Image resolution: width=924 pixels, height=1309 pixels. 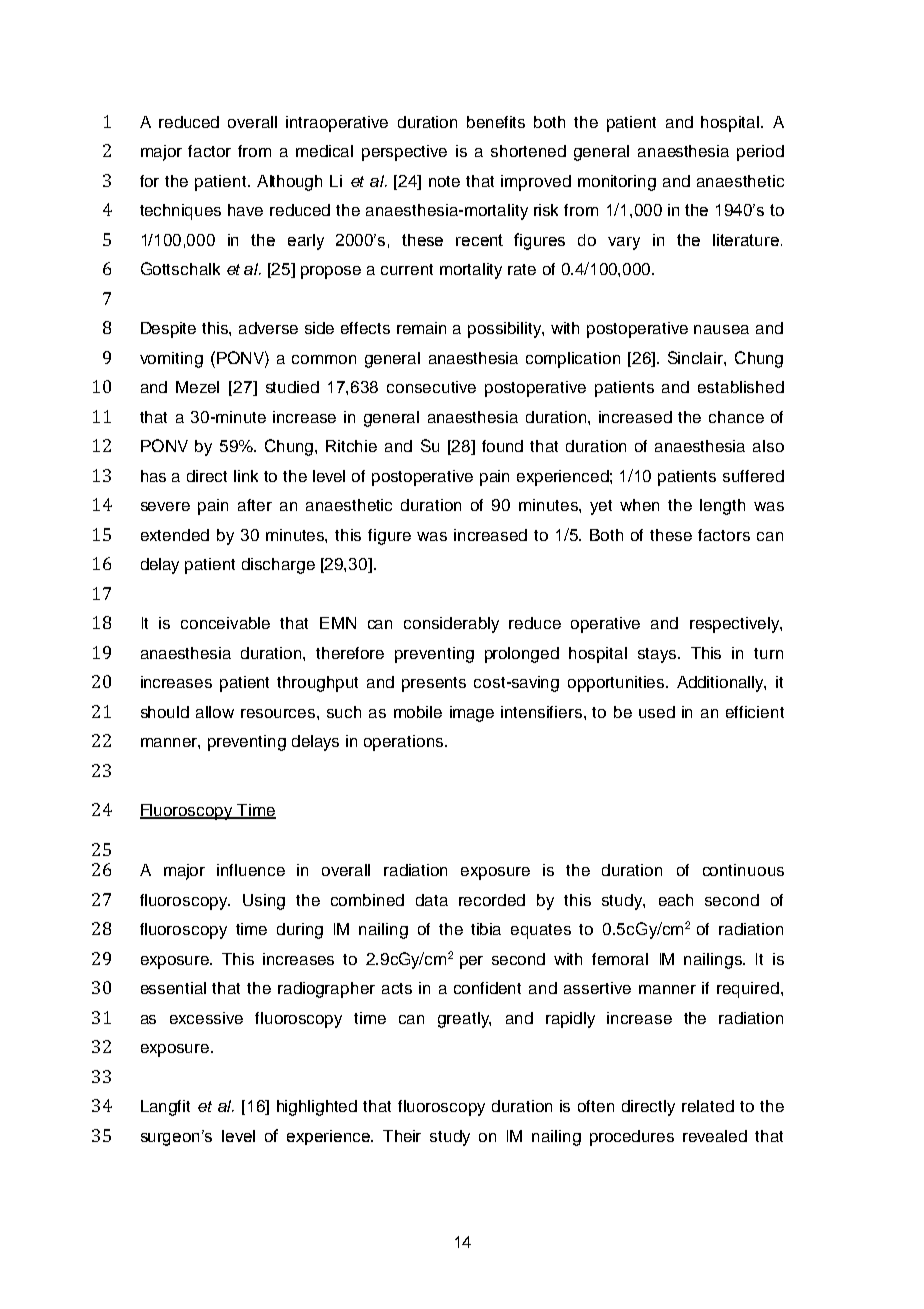 What do you see at coordinates (317, 1108) in the screenshot?
I see `highlighted` at bounding box center [317, 1108].
